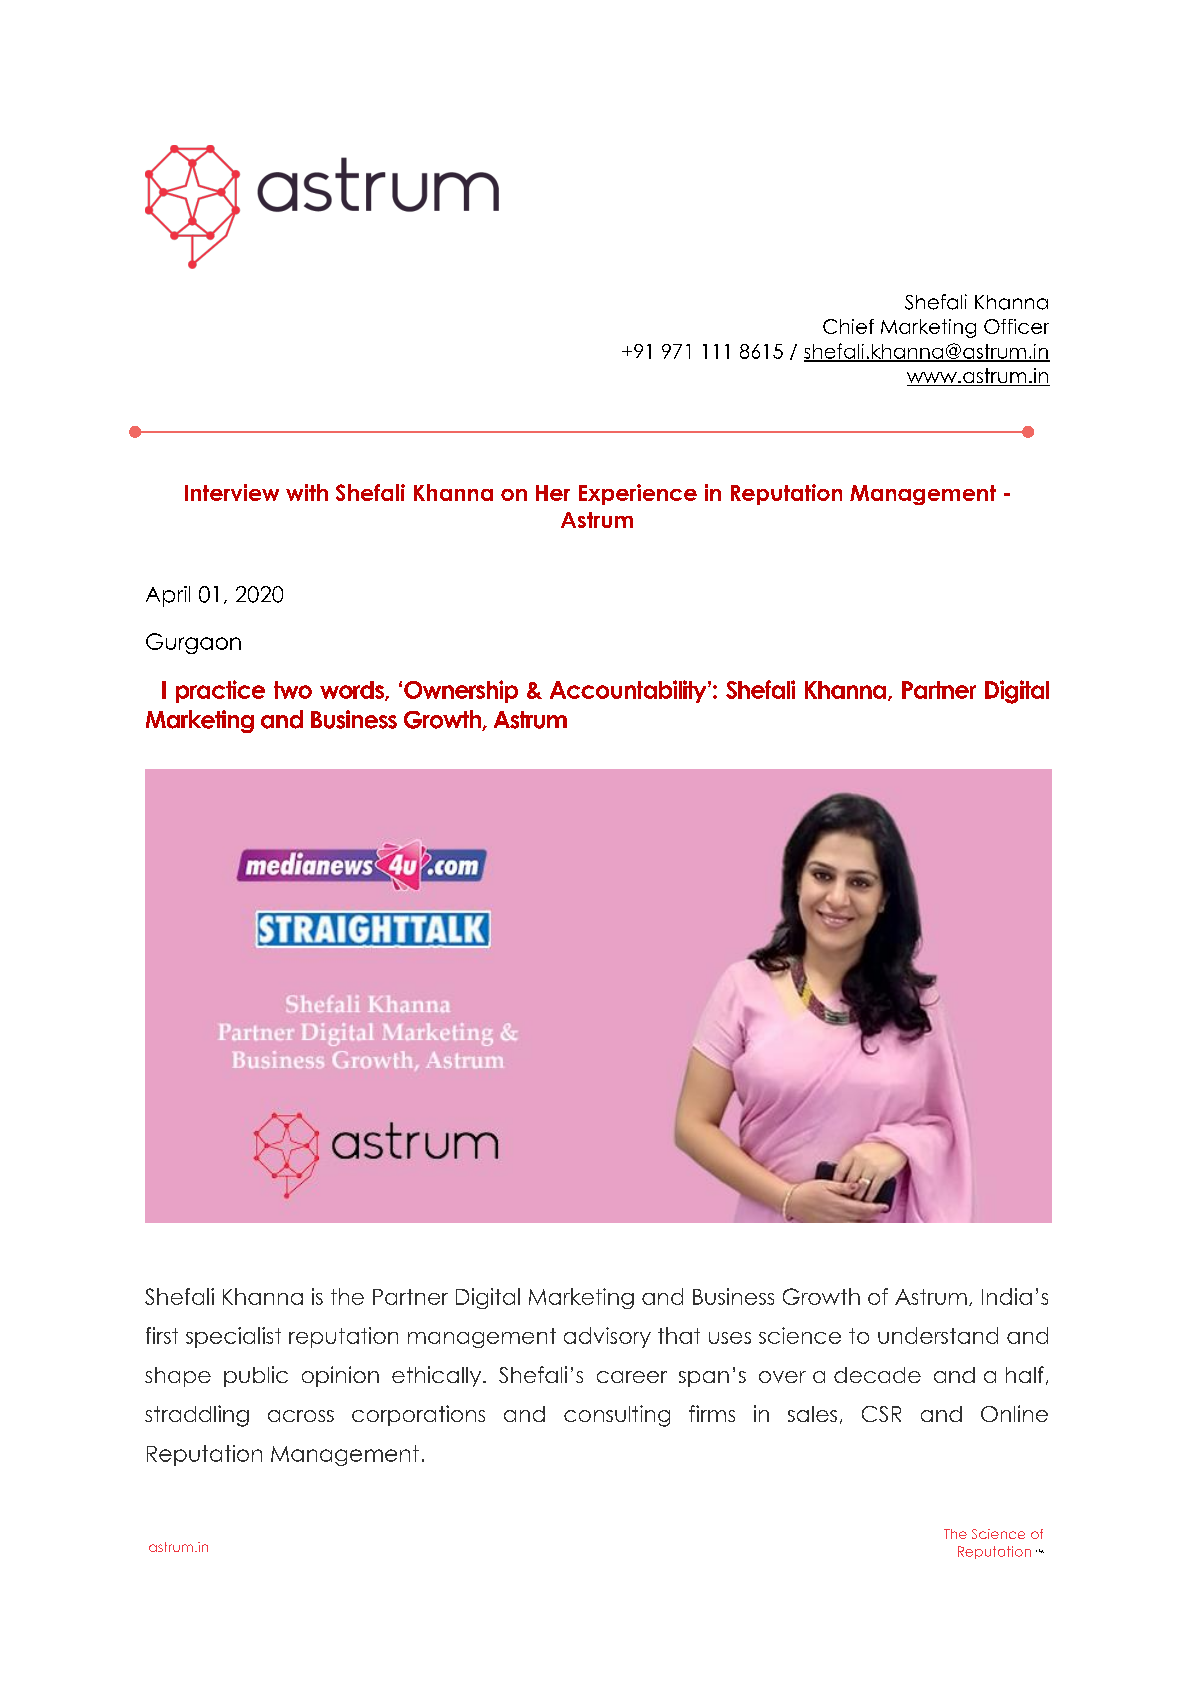  What do you see at coordinates (607, 1337) in the screenshot?
I see `advisory` at bounding box center [607, 1337].
